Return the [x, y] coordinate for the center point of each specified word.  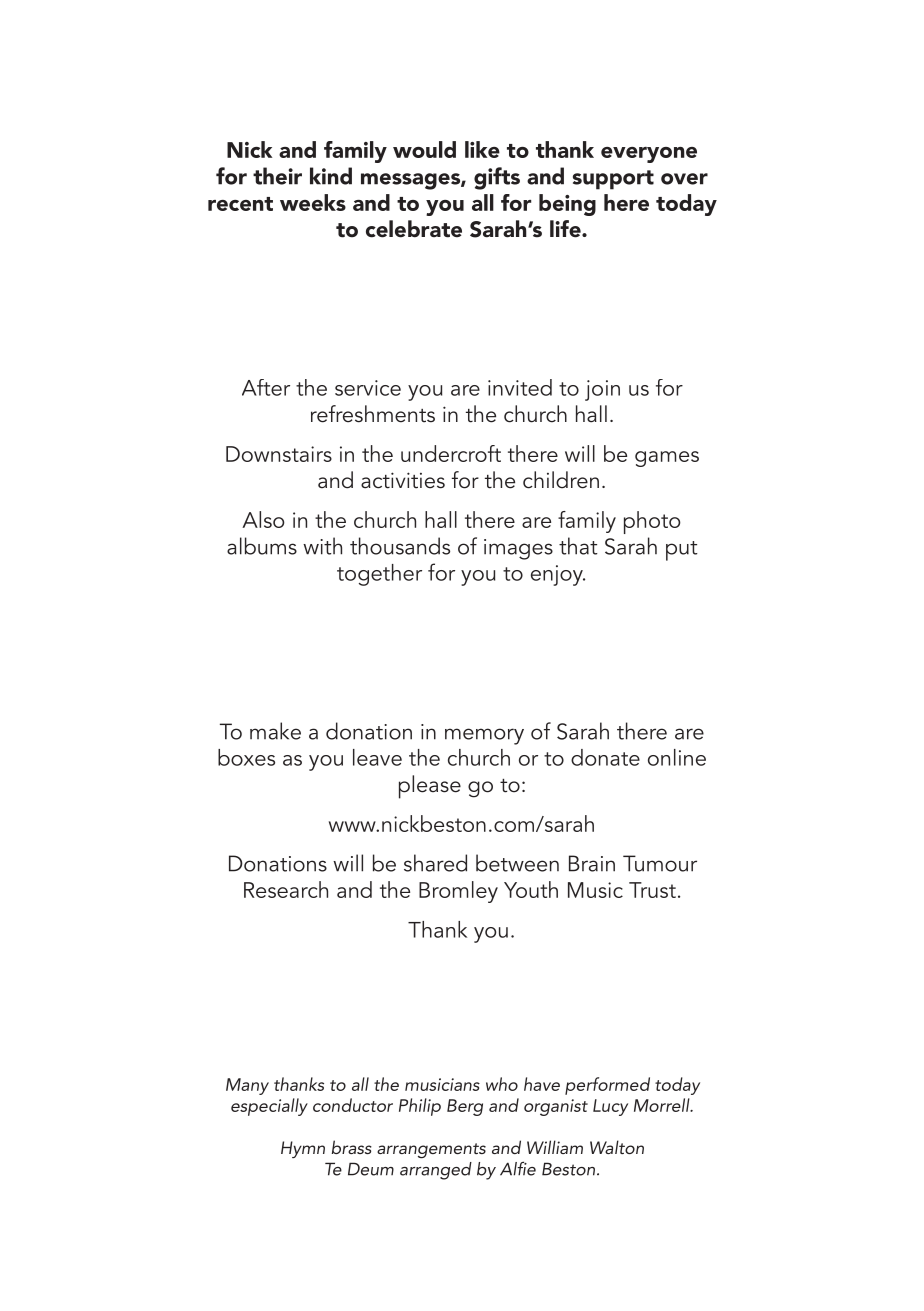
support [613, 180]
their [277, 176]
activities [403, 480]
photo [652, 522]
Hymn [303, 1149]
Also [263, 519]
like [482, 149]
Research [286, 889]
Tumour [660, 863]
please [430, 787]
